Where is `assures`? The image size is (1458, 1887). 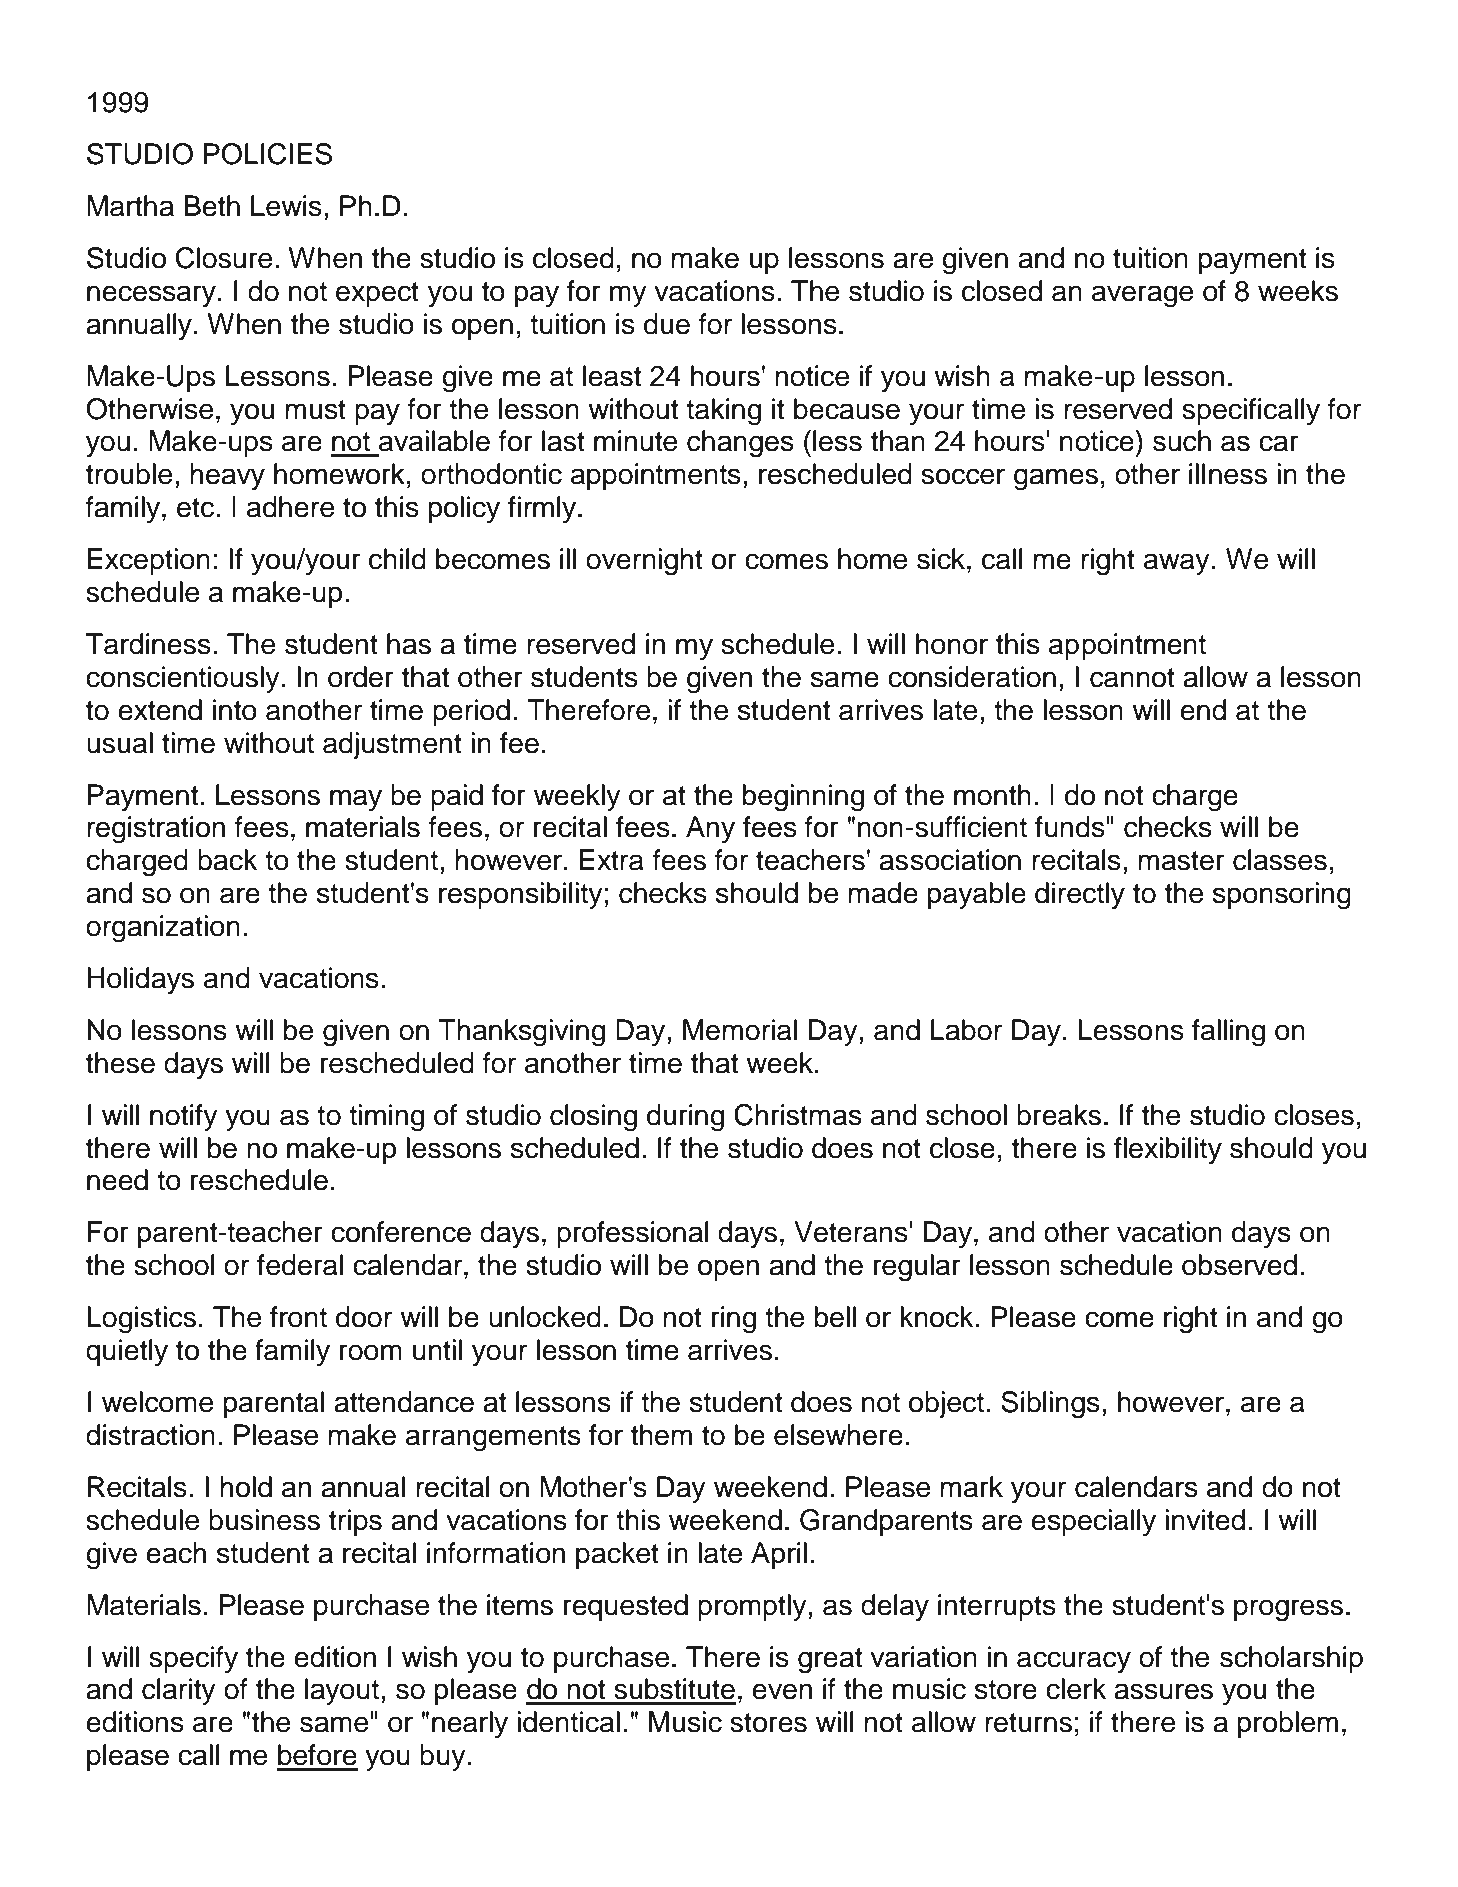 assures is located at coordinates (1163, 1691).
